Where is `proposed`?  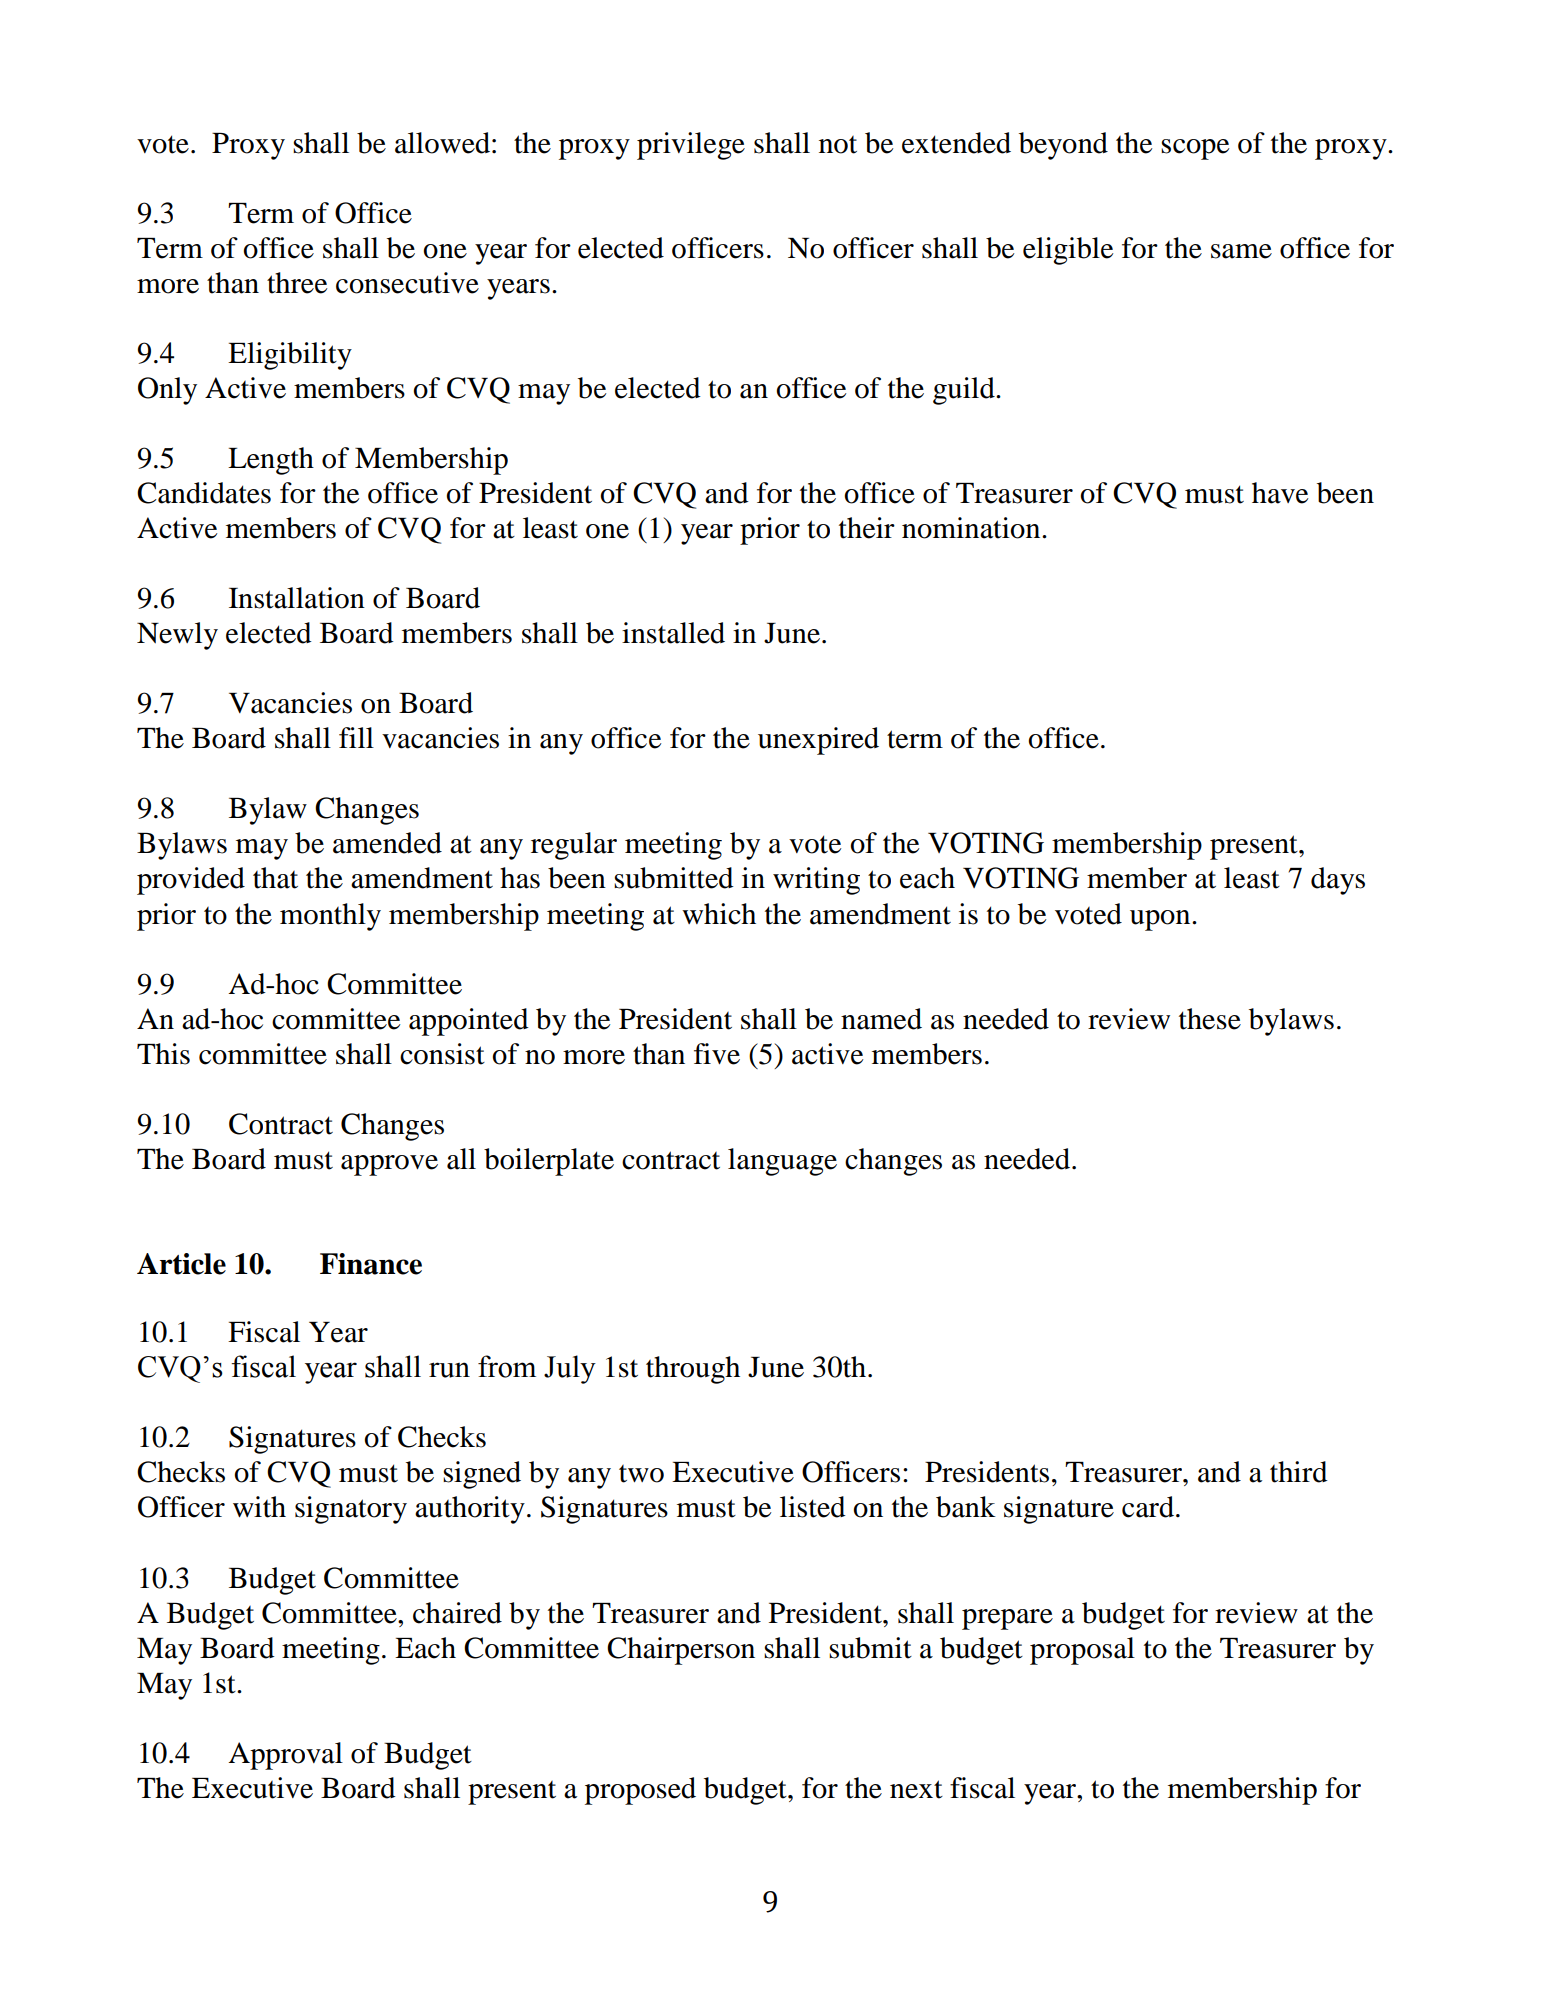 proposed is located at coordinates (640, 1791).
